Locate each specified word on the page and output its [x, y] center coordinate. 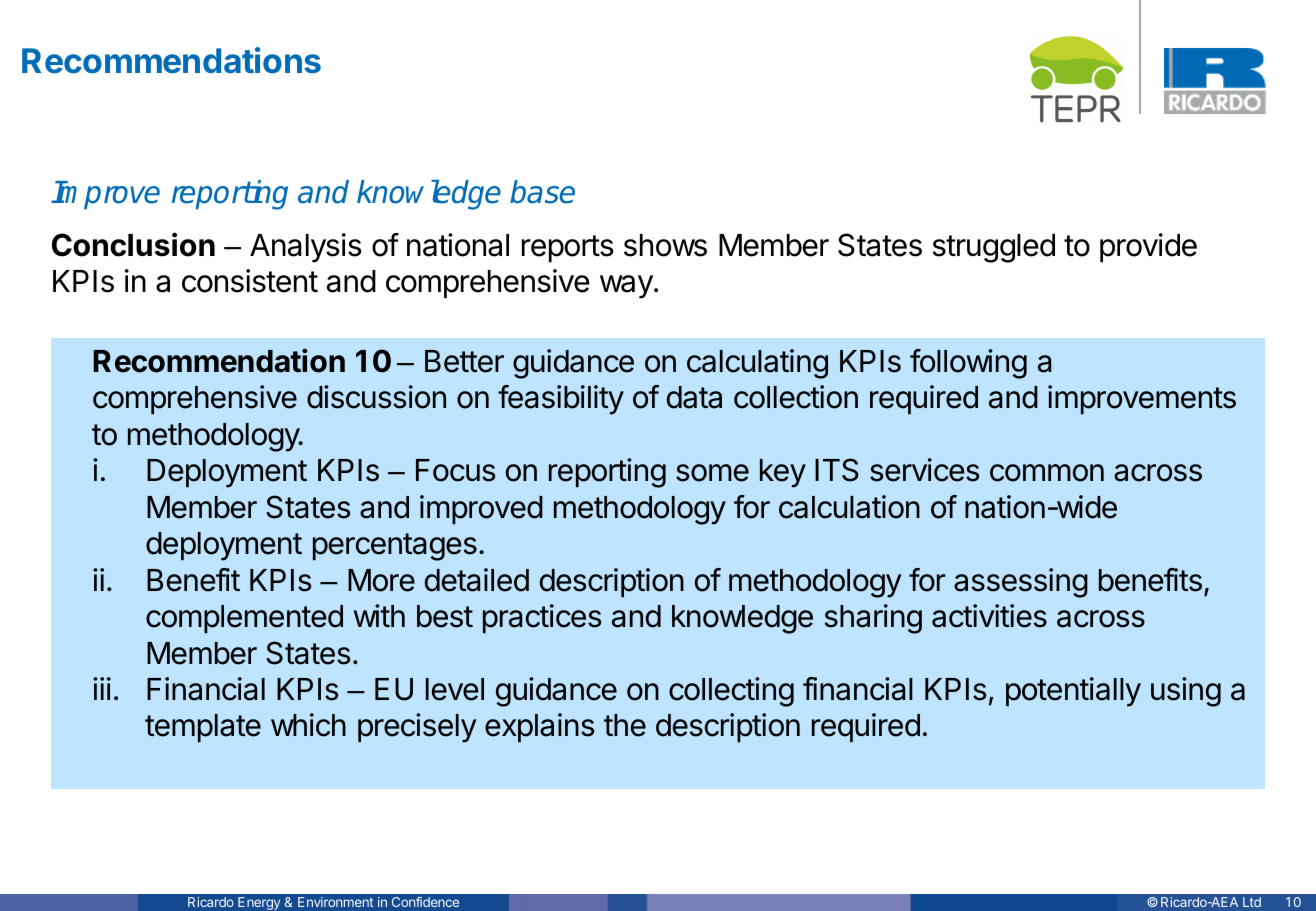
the [625, 725]
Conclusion [133, 244]
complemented [244, 619]
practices [542, 618]
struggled [993, 248]
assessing [1021, 583]
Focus [455, 470]
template [203, 728]
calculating [757, 364]
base [542, 192]
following [968, 364]
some [712, 473]
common [1047, 473]
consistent [250, 281]
